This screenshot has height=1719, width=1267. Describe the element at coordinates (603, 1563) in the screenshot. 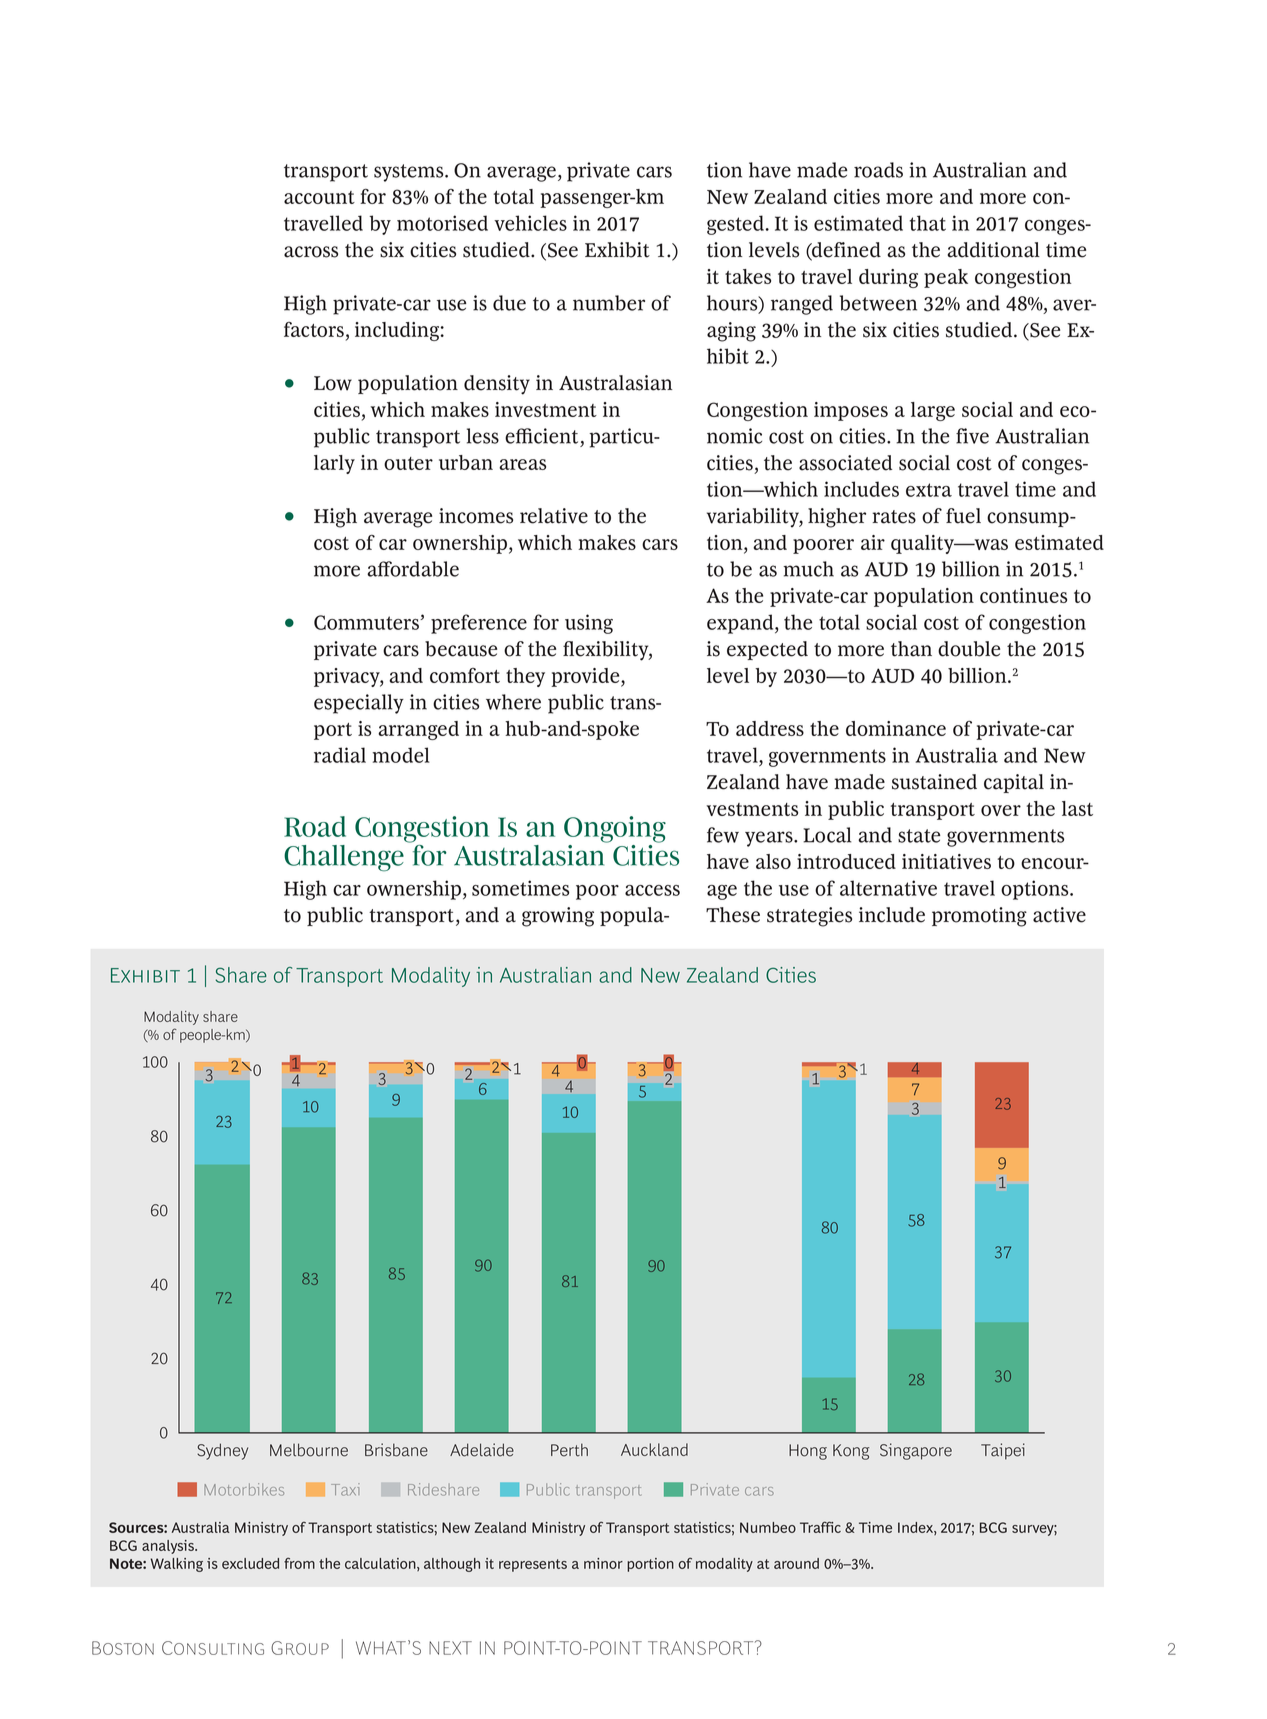

I see `minor` at that location.
